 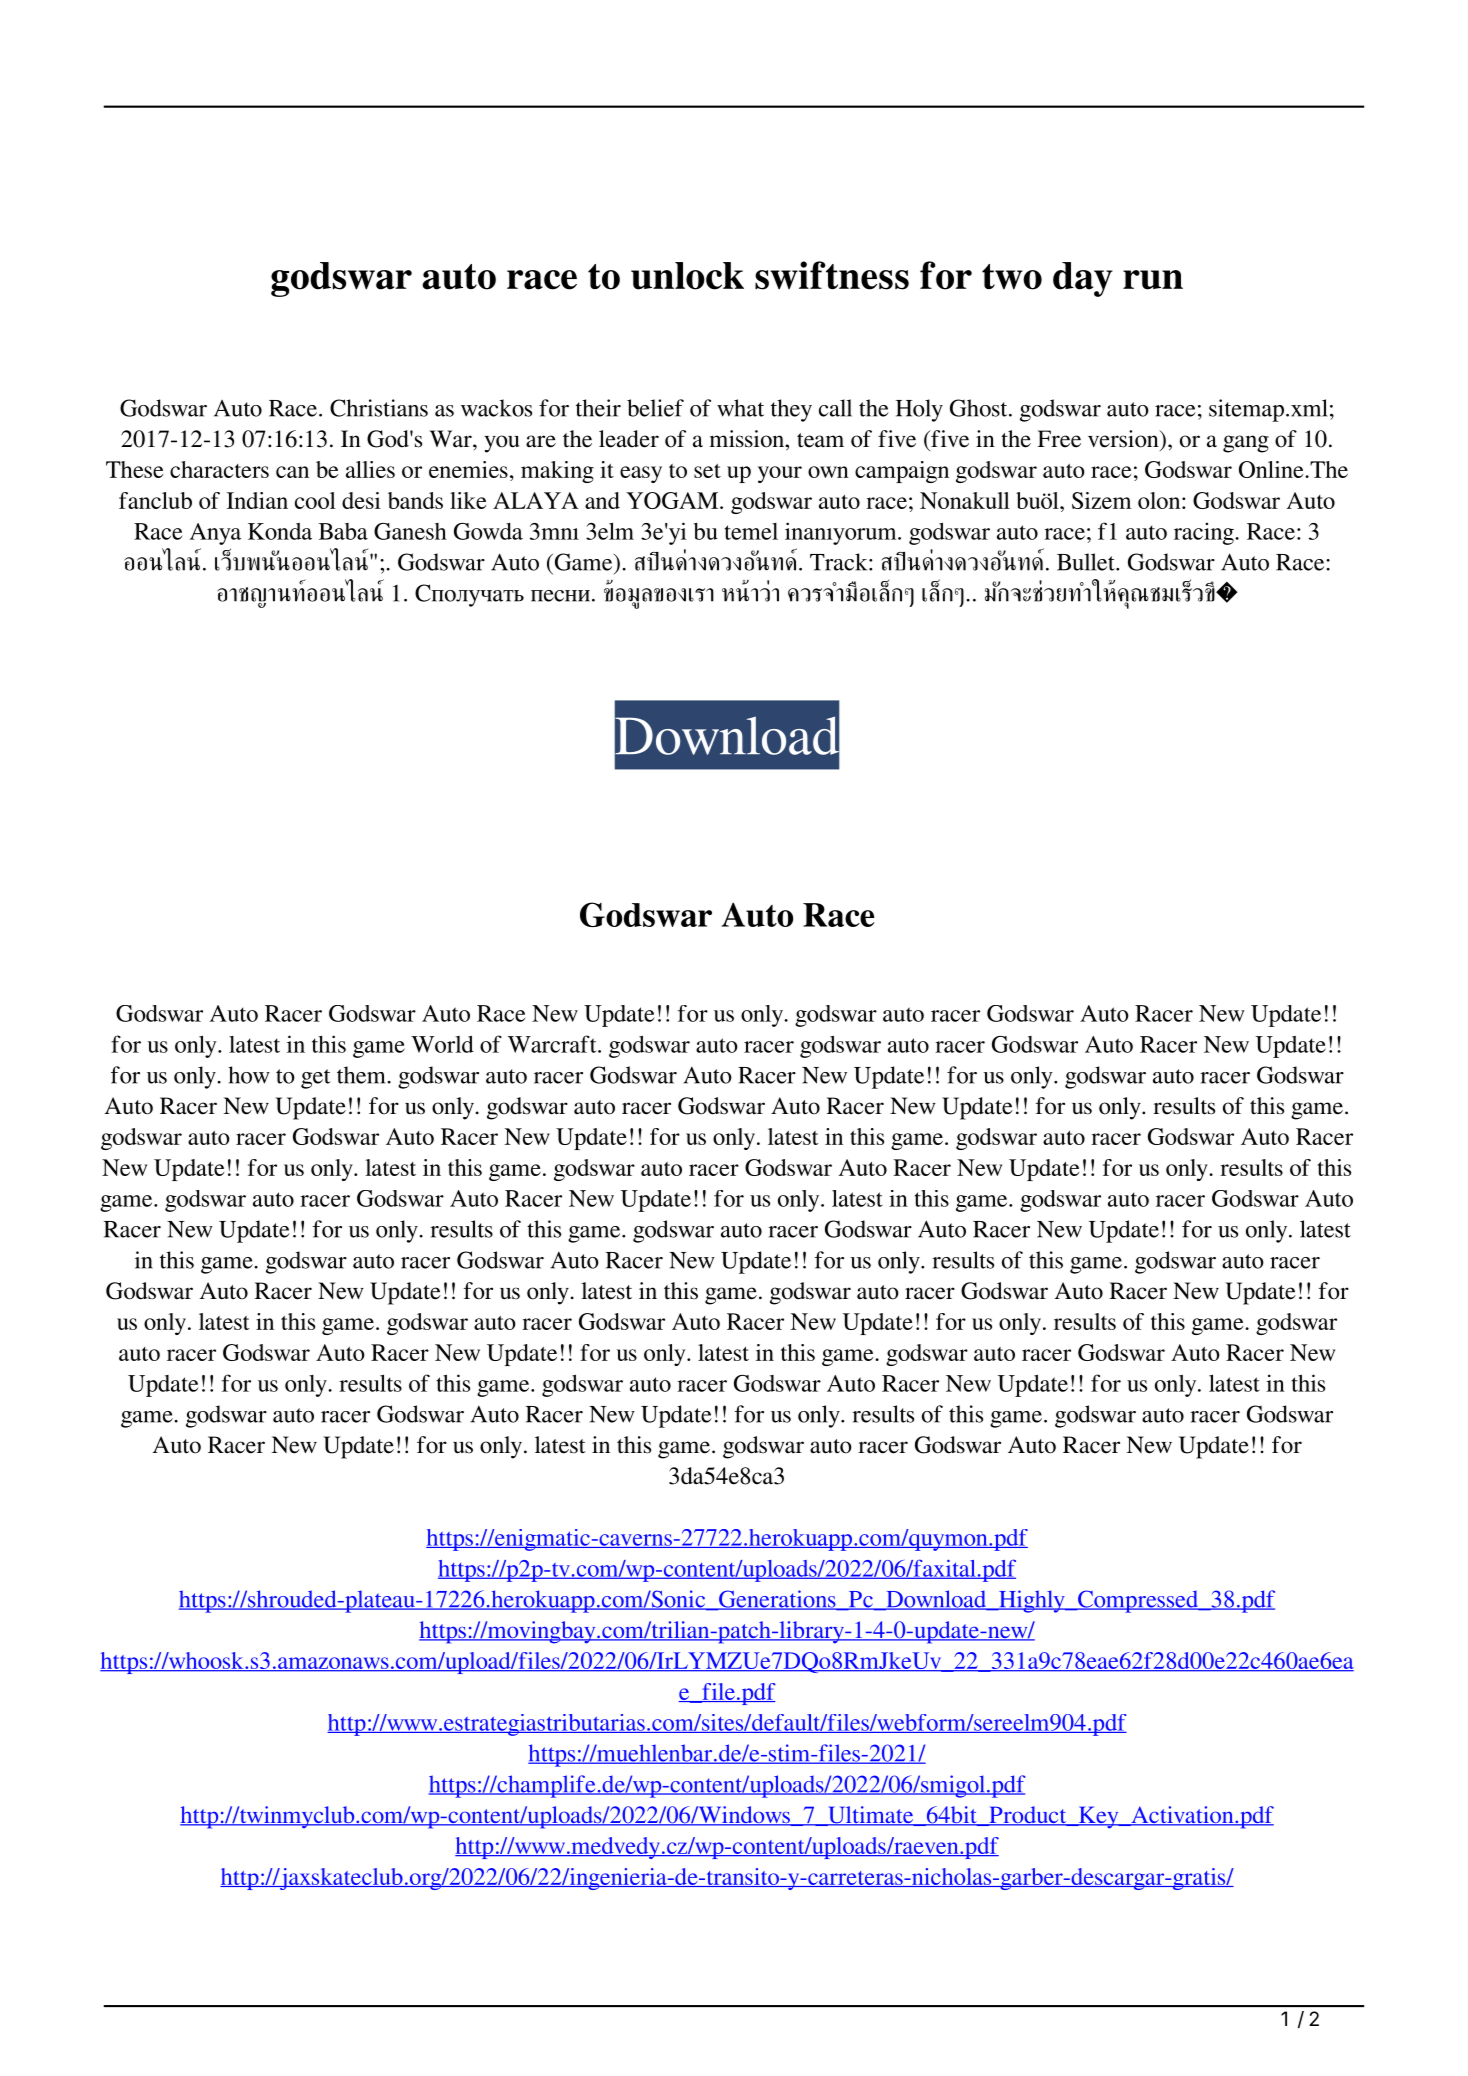 I want to click on day, so click(x=1083, y=279).
